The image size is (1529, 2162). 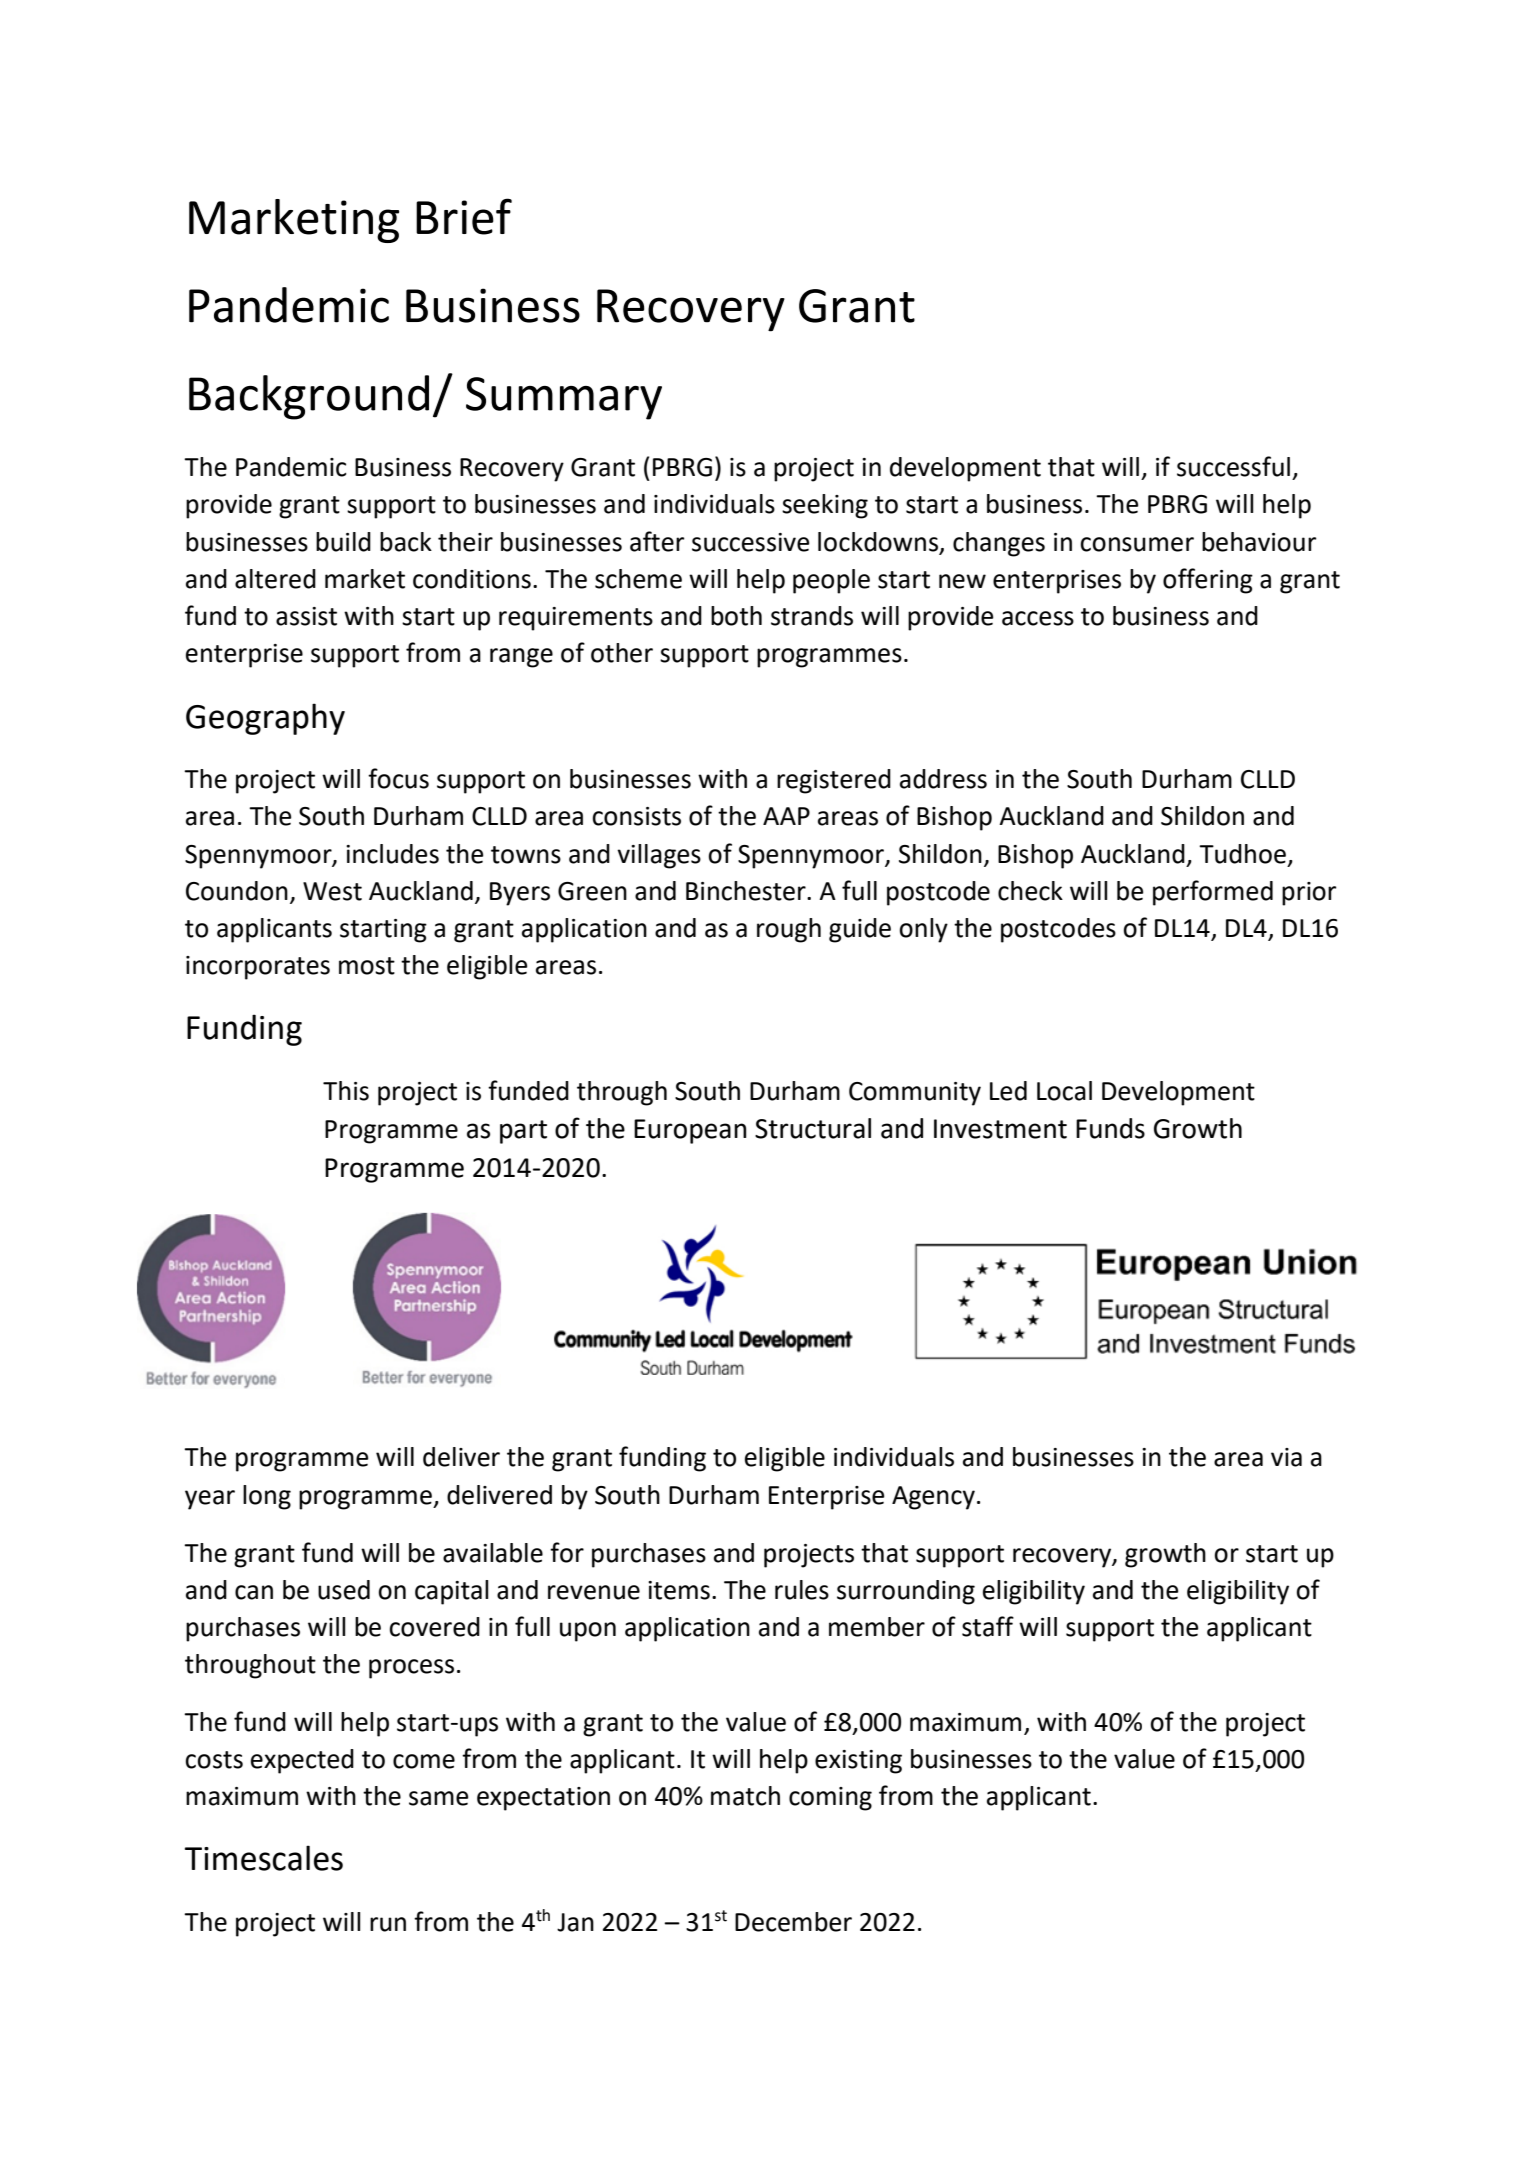 What do you see at coordinates (1213, 893) in the image?
I see `performed` at bounding box center [1213, 893].
